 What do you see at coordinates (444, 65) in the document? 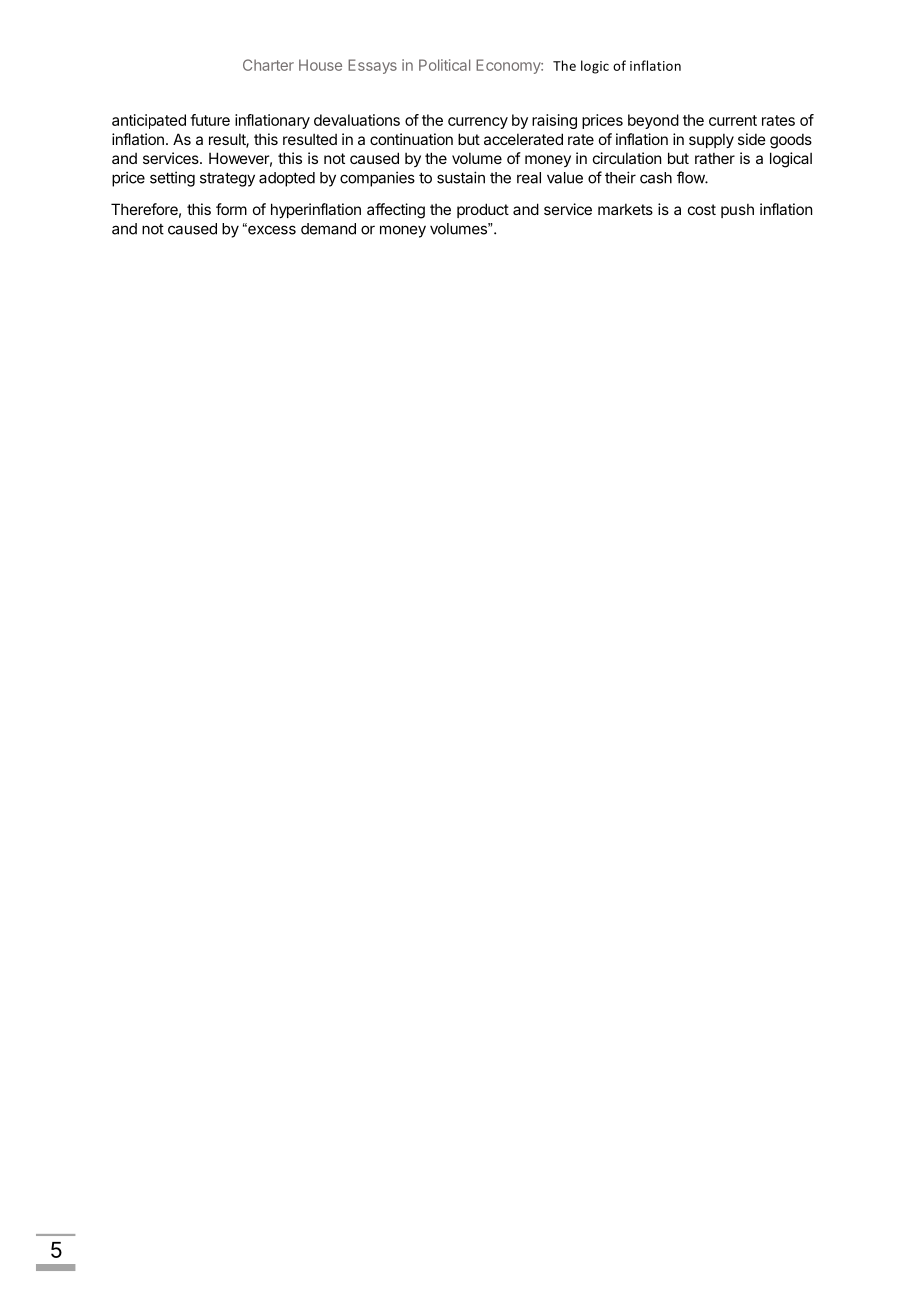
I see `Political` at bounding box center [444, 65].
